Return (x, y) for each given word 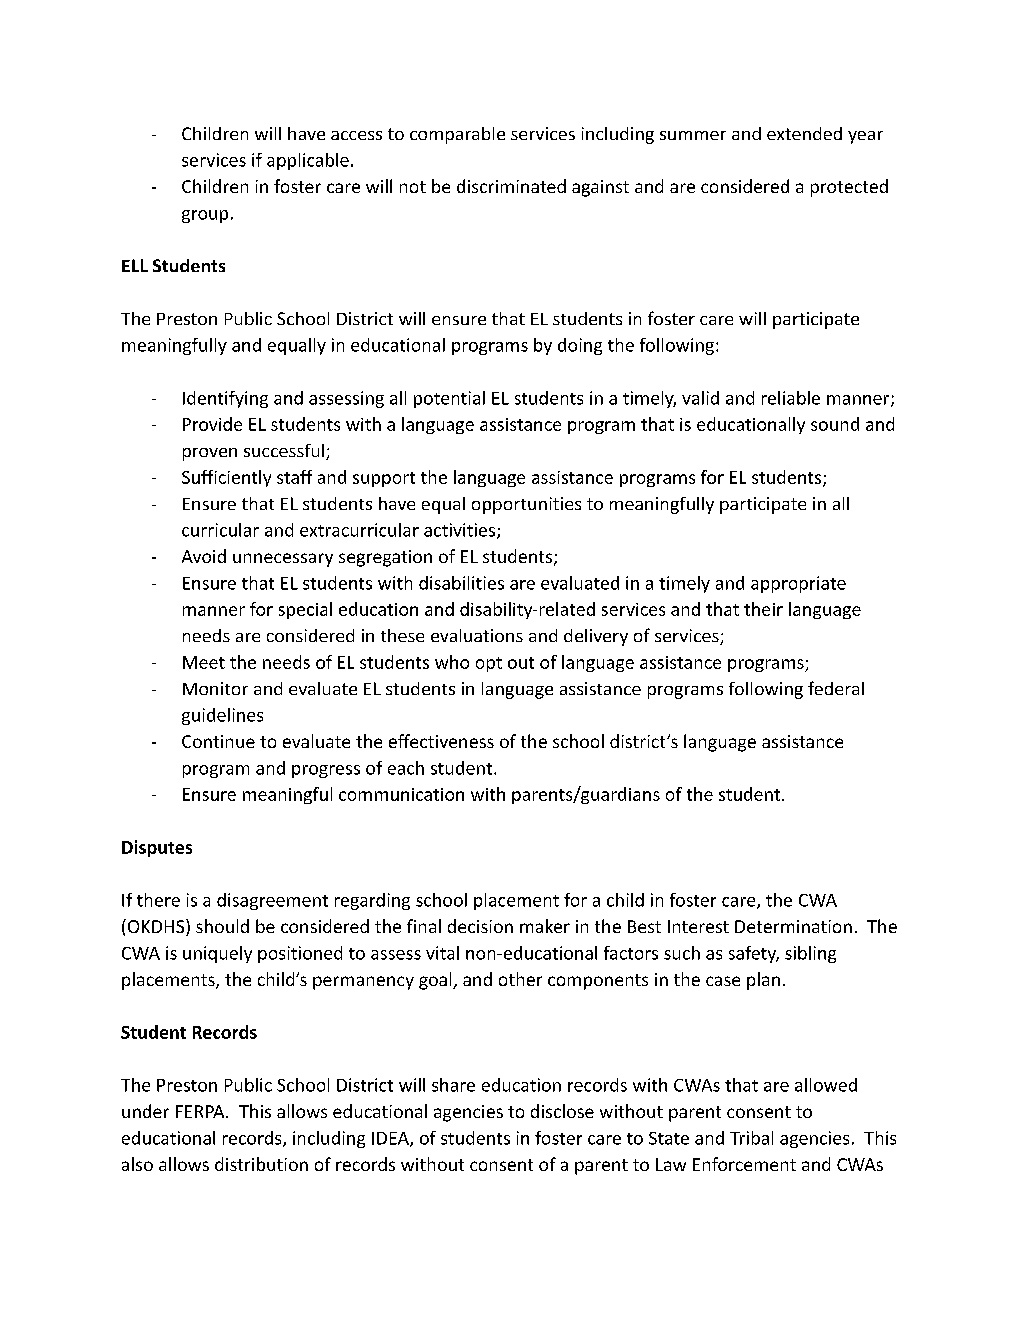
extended (804, 133)
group (205, 216)
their (763, 609)
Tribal (751, 1138)
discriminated (511, 186)
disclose (562, 1111)
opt (489, 664)
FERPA (201, 1111)
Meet (204, 662)
